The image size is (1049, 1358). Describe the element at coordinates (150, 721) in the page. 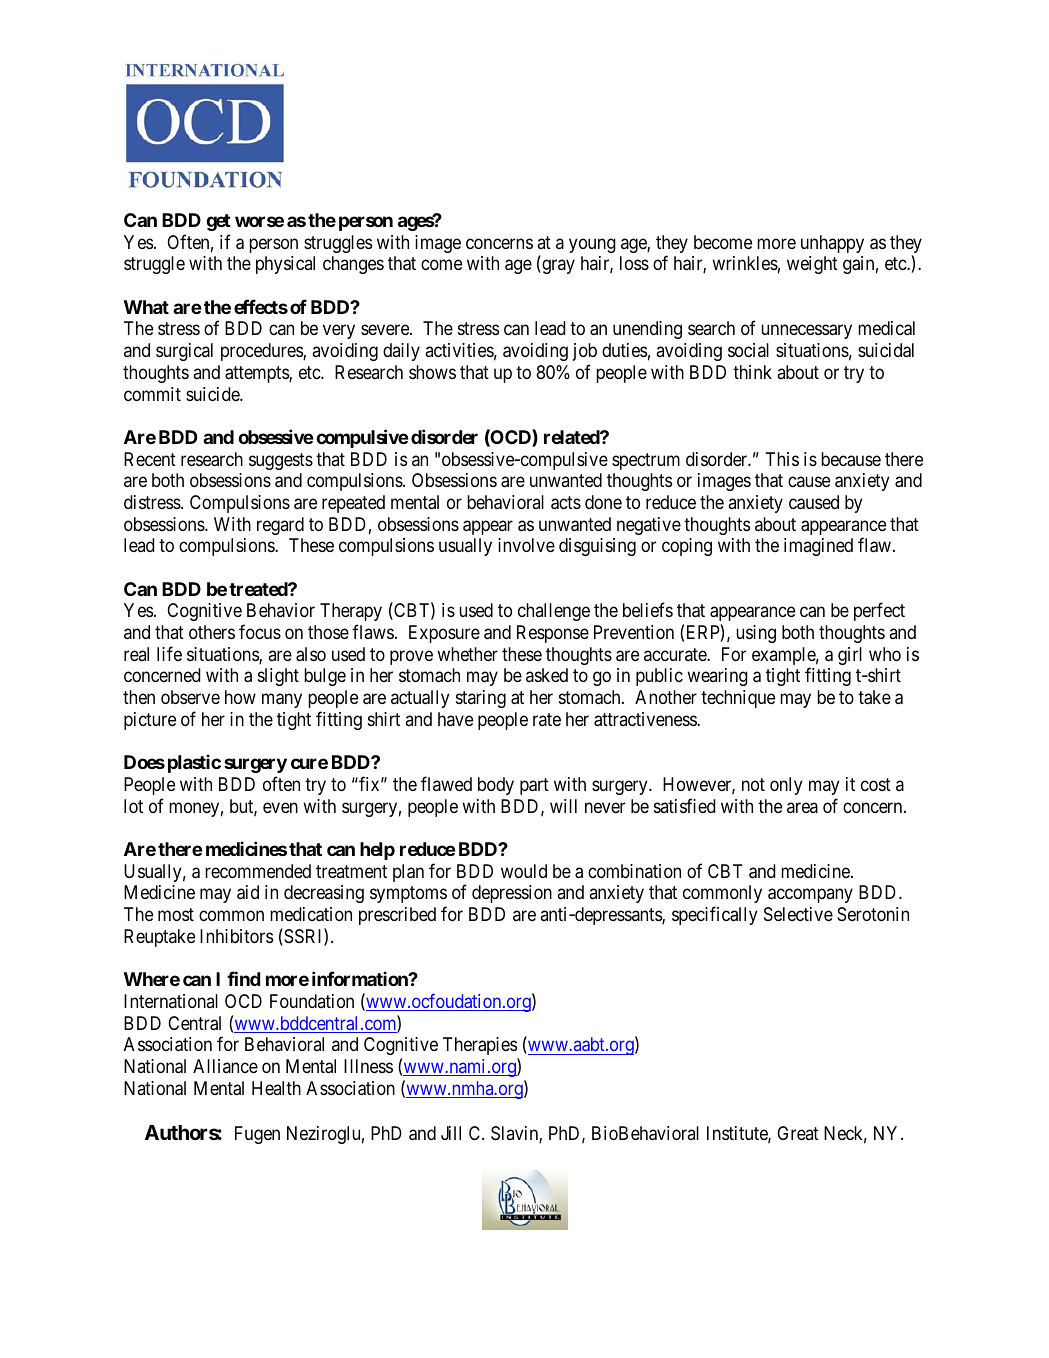

I see `picture` at that location.
